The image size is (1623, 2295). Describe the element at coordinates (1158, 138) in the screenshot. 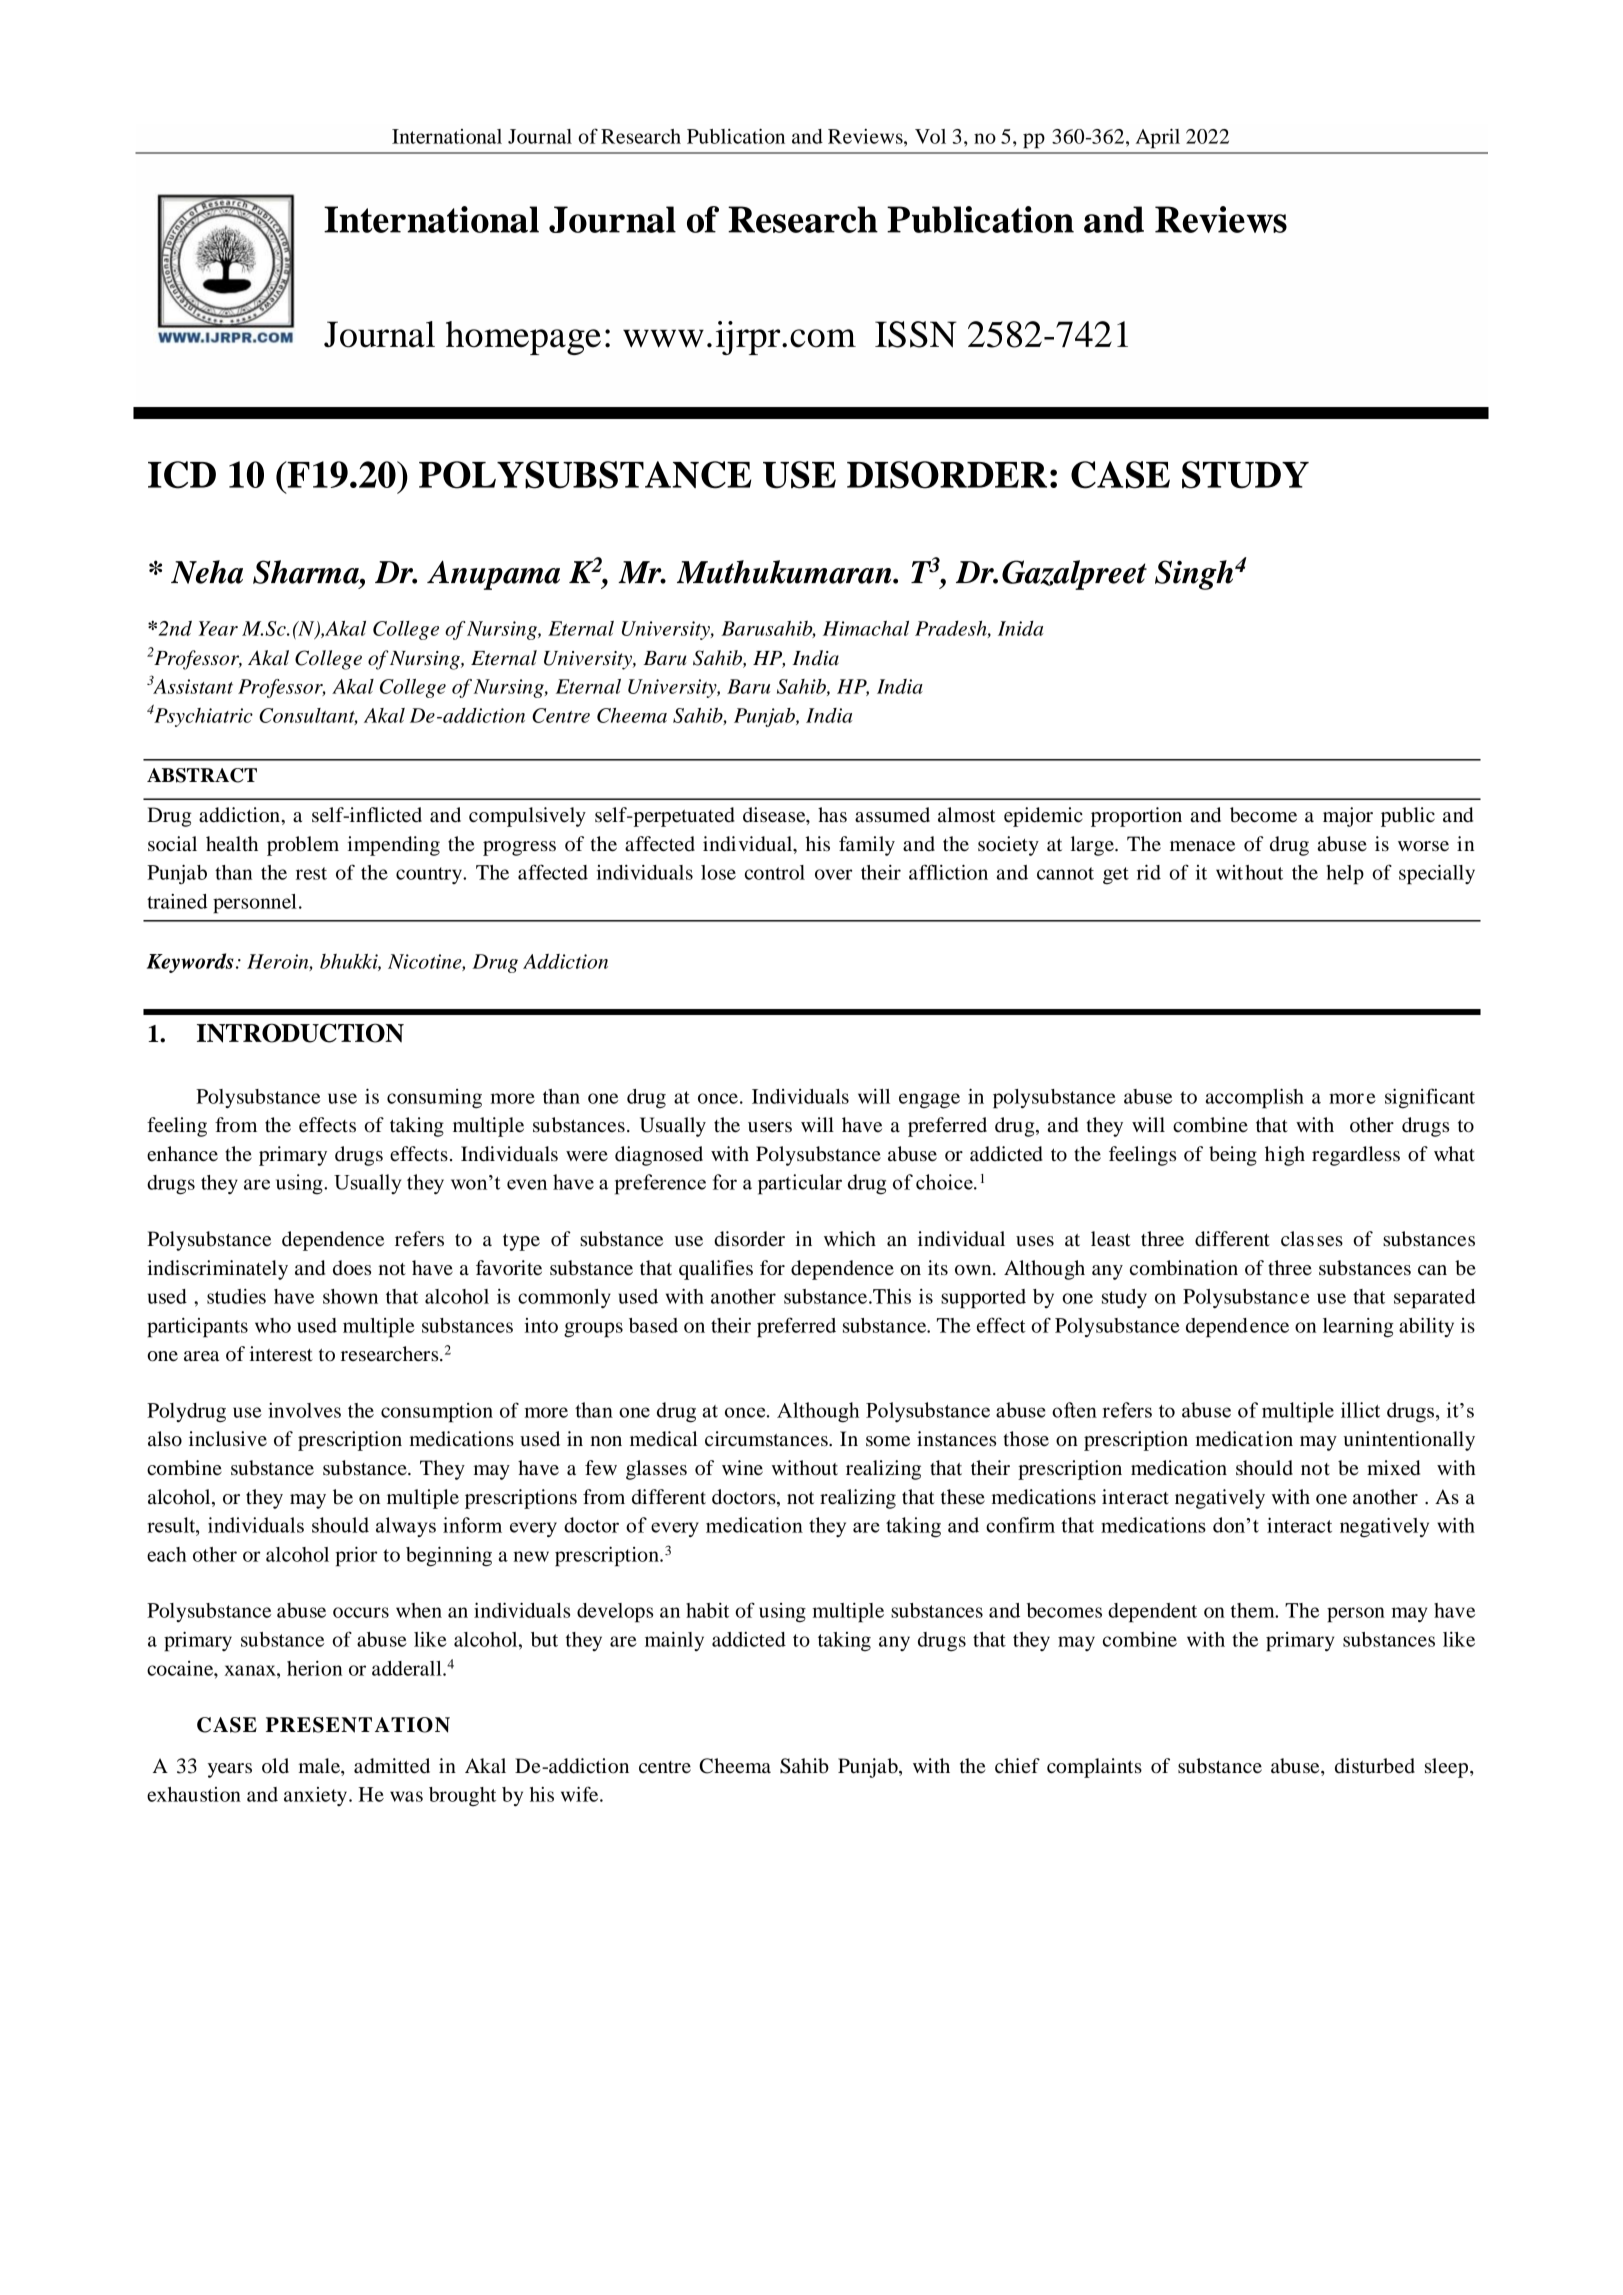

I see `April` at that location.
